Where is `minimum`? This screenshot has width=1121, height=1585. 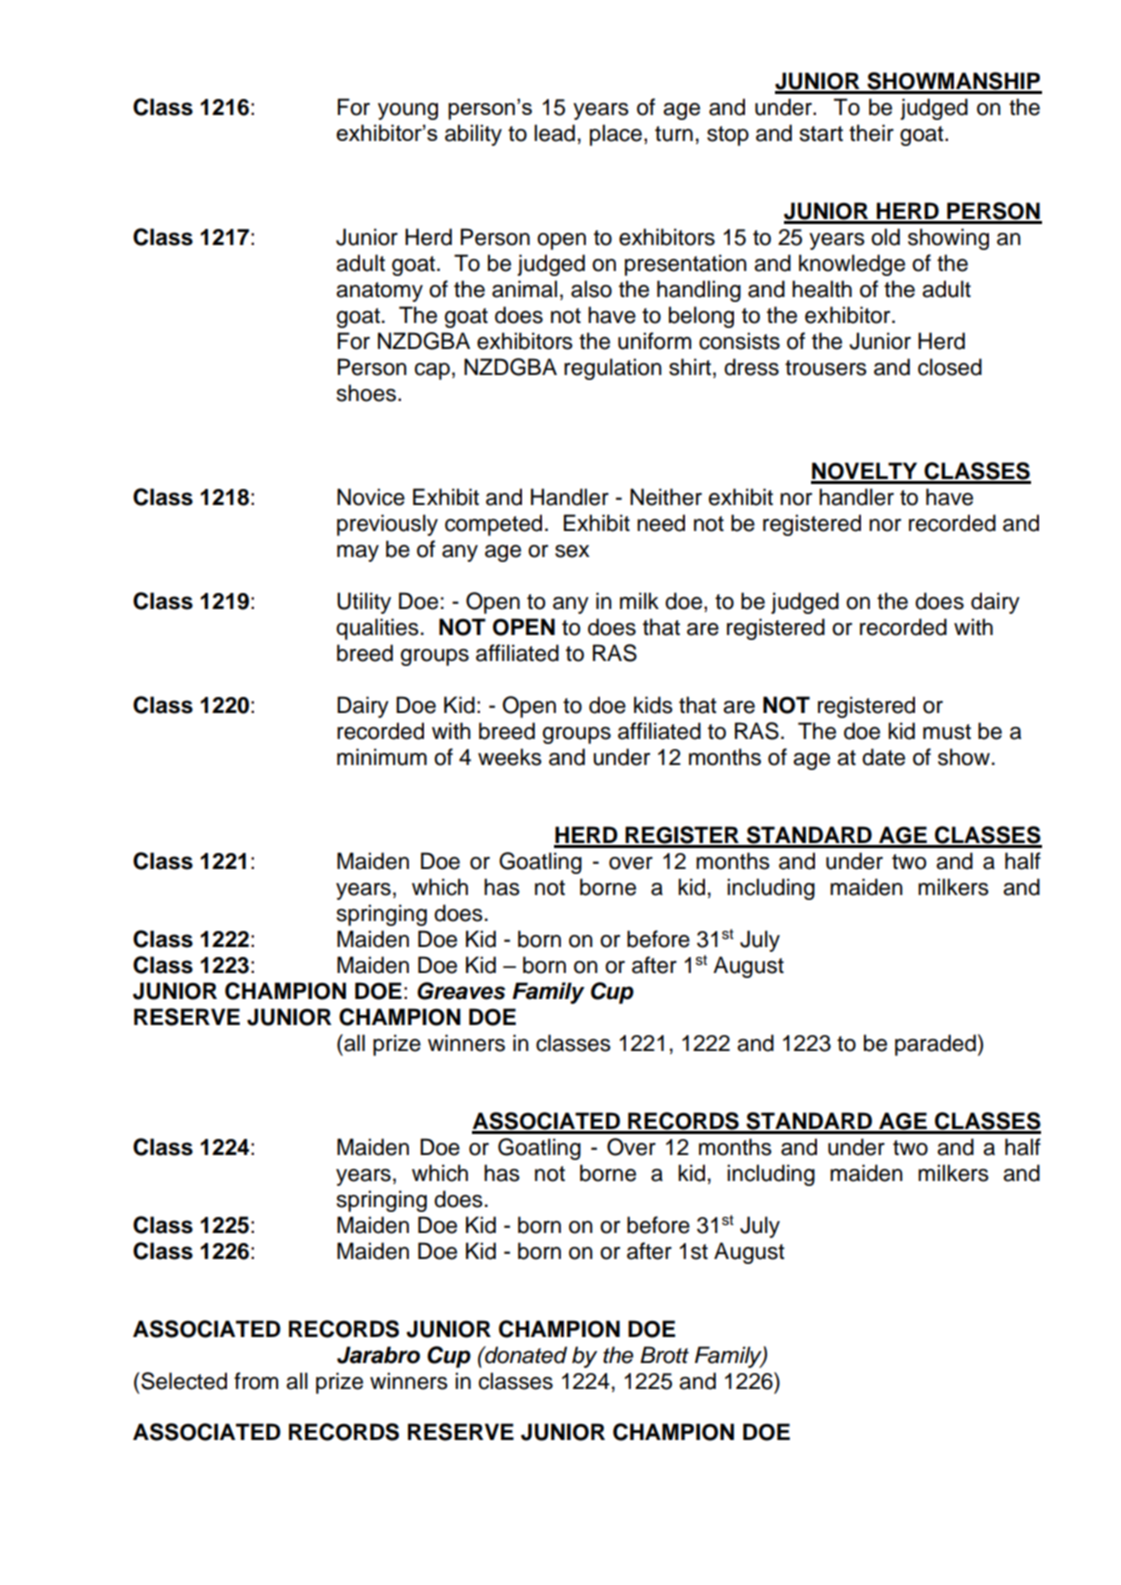 minimum is located at coordinates (382, 757).
